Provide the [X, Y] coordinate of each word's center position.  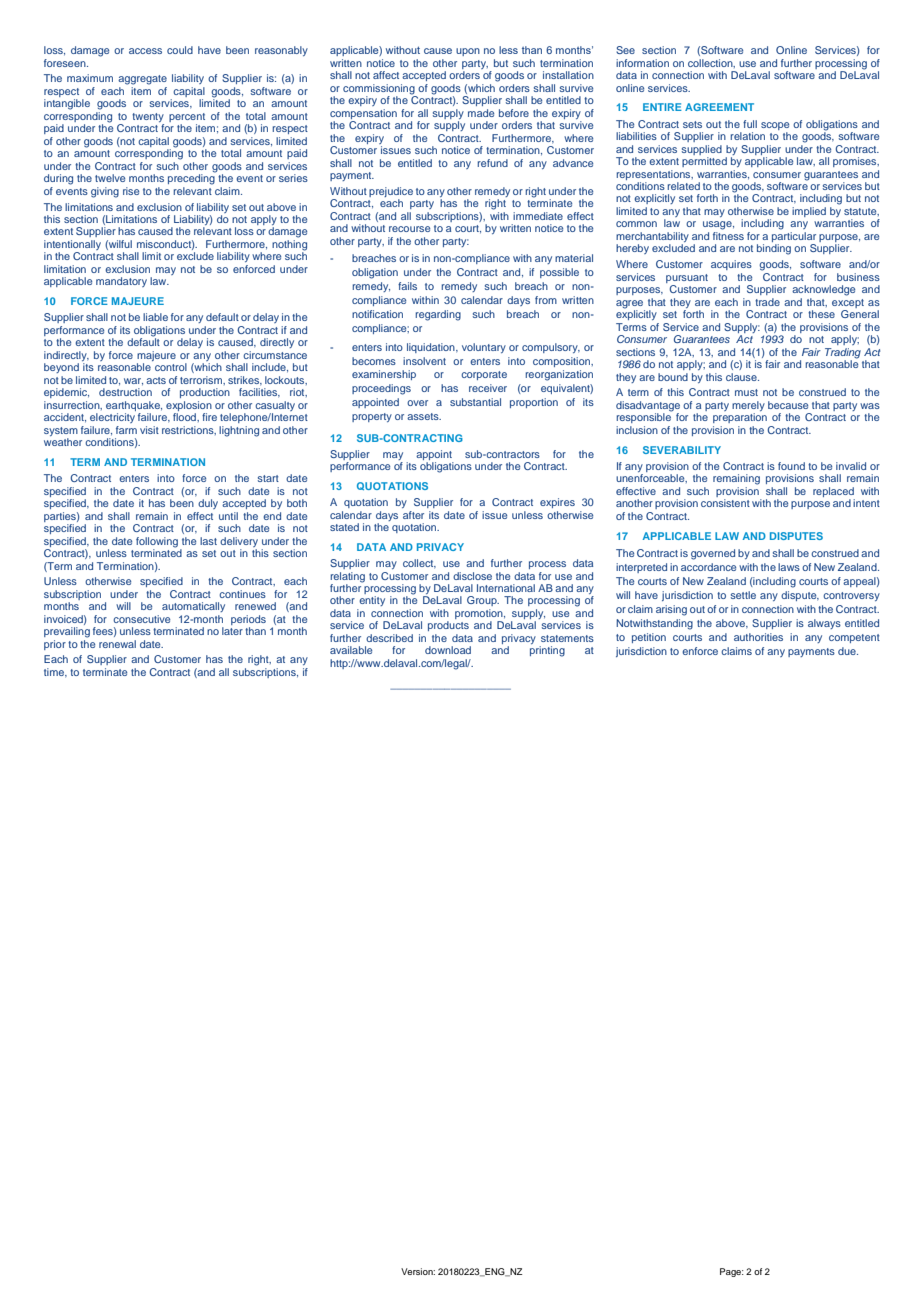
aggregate [142, 80]
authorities [758, 637]
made [481, 113]
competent [854, 638]
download [448, 650]
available [351, 650]
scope [775, 126]
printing [547, 651]
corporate [484, 375]
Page [731, 1272]
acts [156, 380]
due [848, 651]
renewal [117, 644]
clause [742, 377]
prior [55, 645]
